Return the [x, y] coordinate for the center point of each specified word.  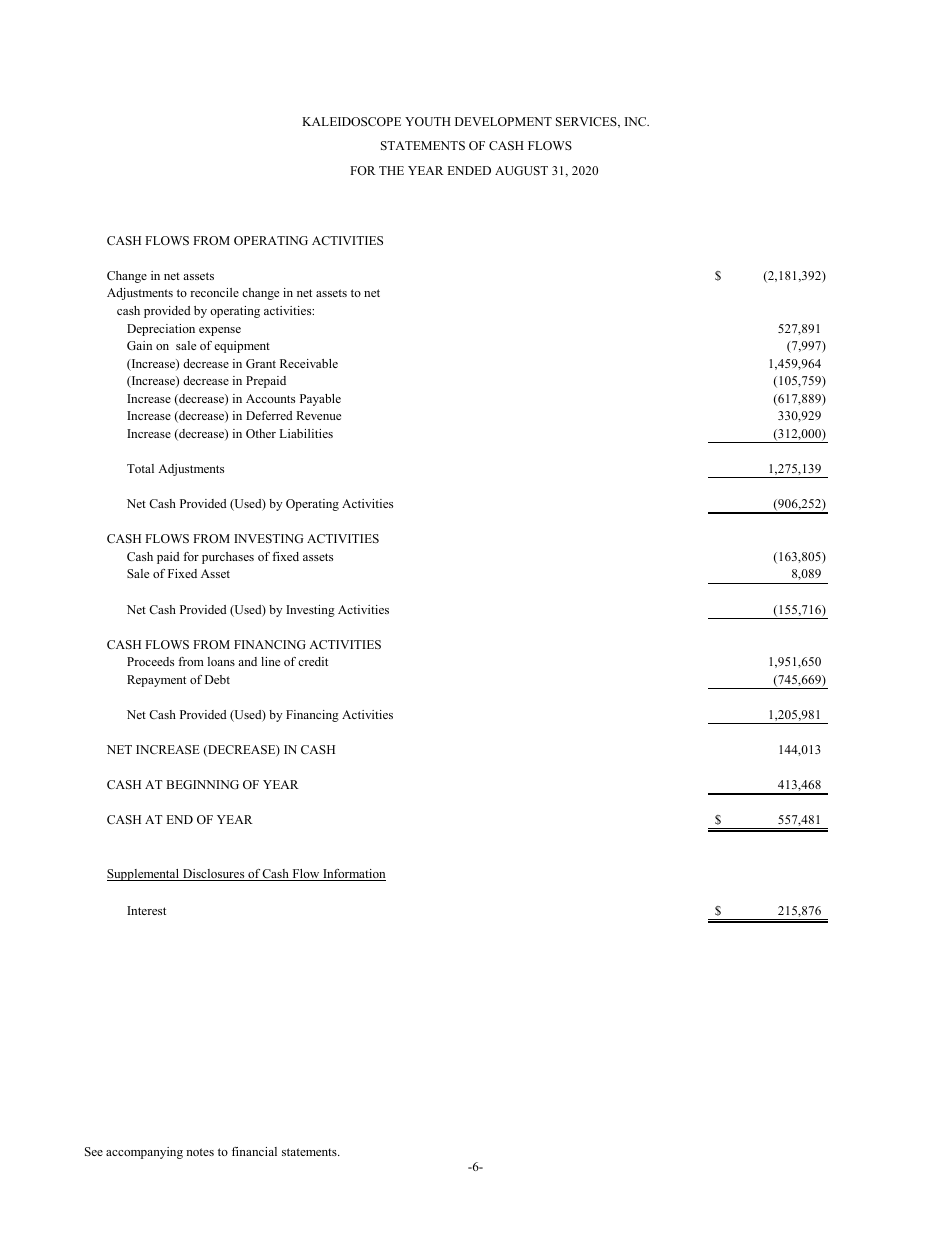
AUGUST [521, 170]
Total [140, 468]
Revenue [318, 415]
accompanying [144, 1153]
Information [353, 875]
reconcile [214, 292]
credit [313, 661]
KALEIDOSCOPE [351, 121]
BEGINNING [202, 784]
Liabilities [306, 433]
